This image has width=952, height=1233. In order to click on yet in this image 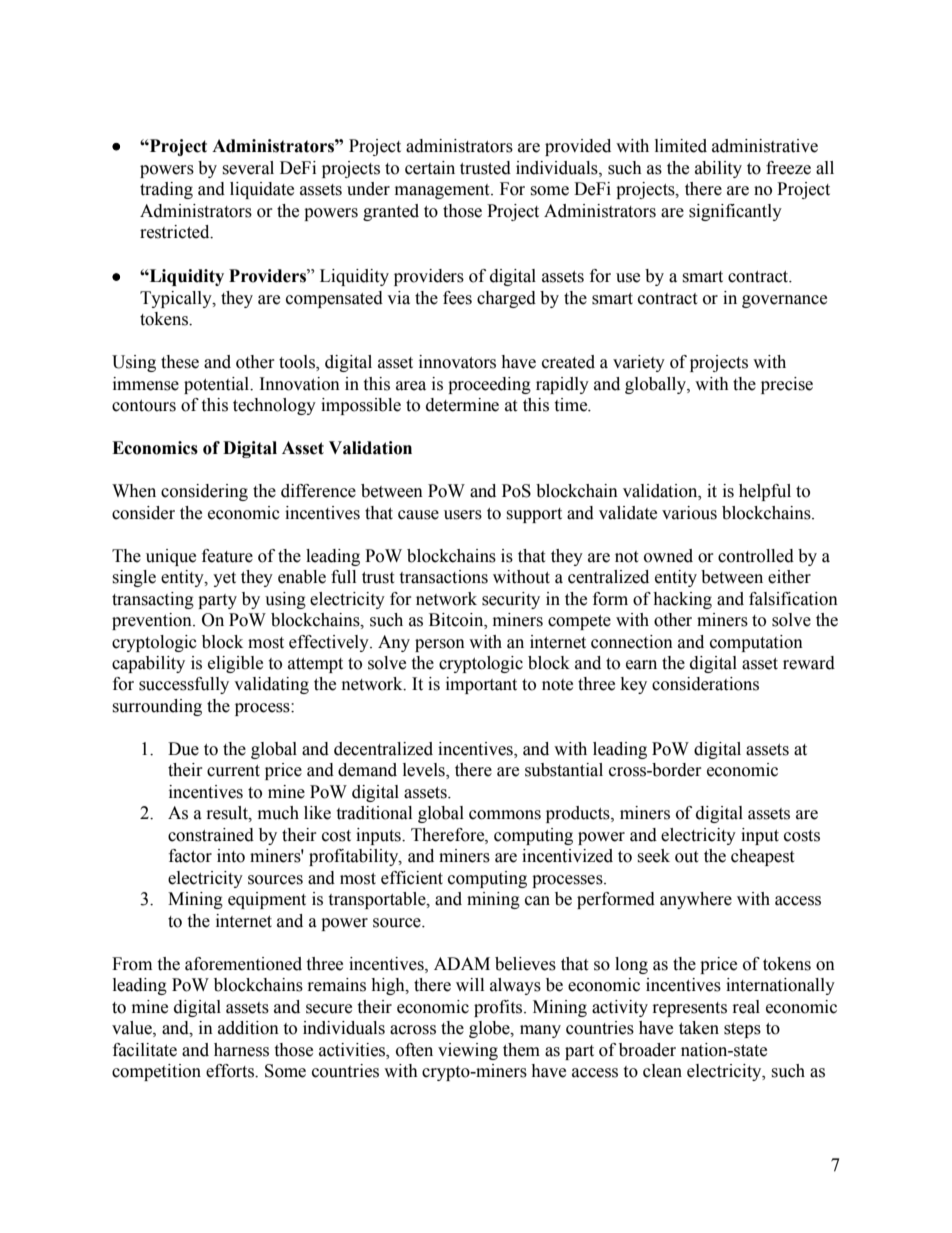, I will do `click(224, 579)`.
